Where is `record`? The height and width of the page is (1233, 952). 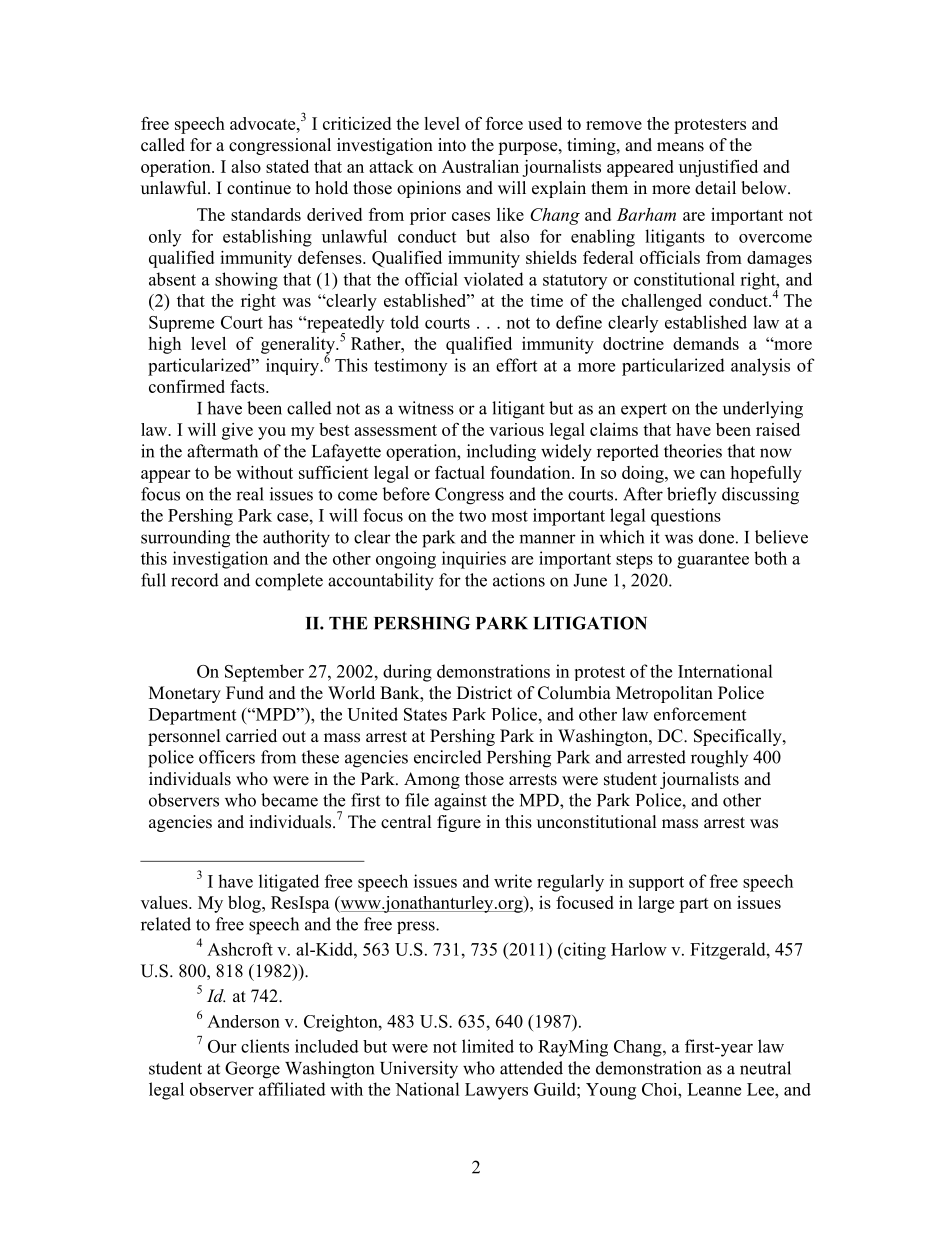
record is located at coordinates (195, 580).
